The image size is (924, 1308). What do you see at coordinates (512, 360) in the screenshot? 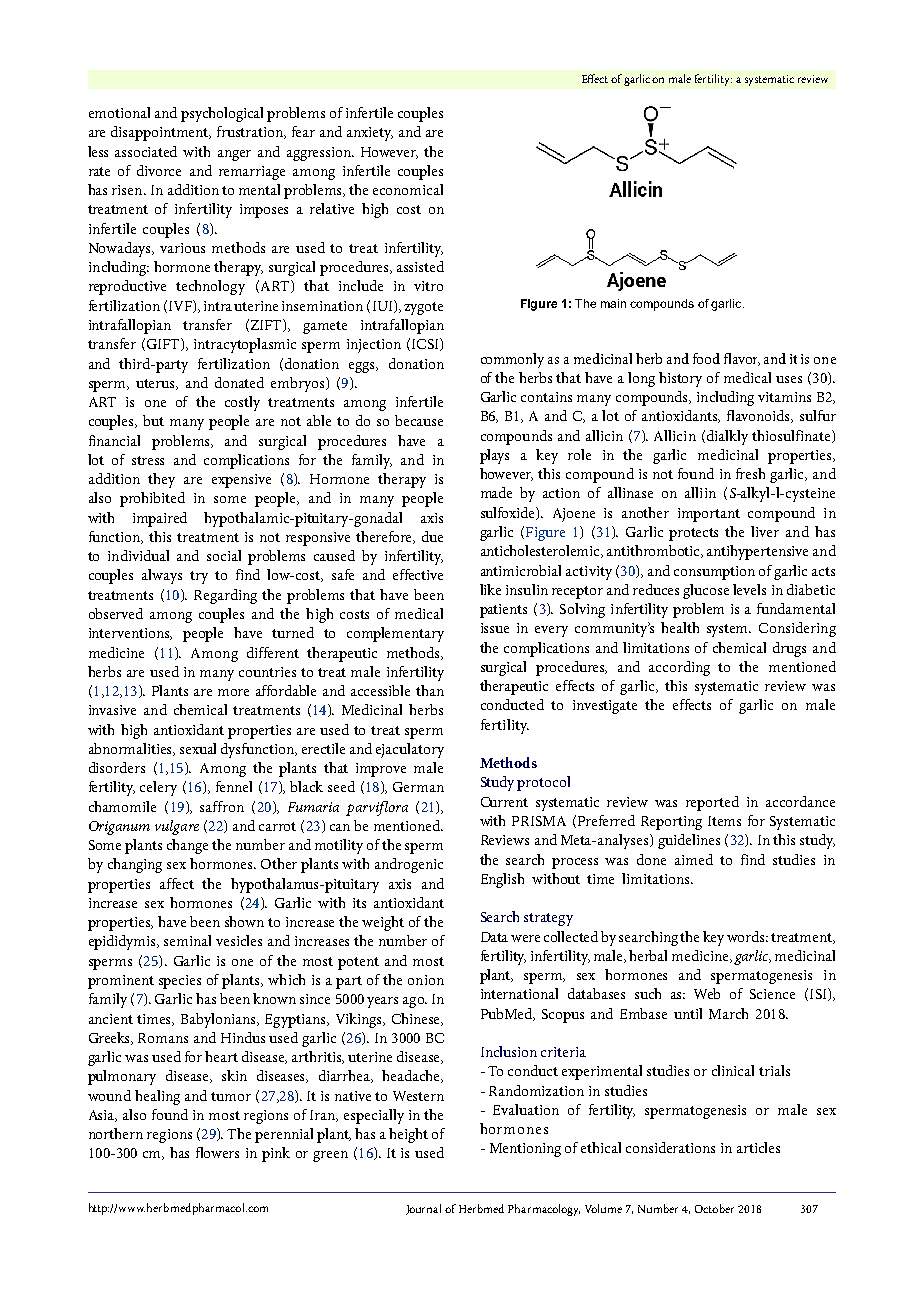
I see `commonly` at bounding box center [512, 360].
